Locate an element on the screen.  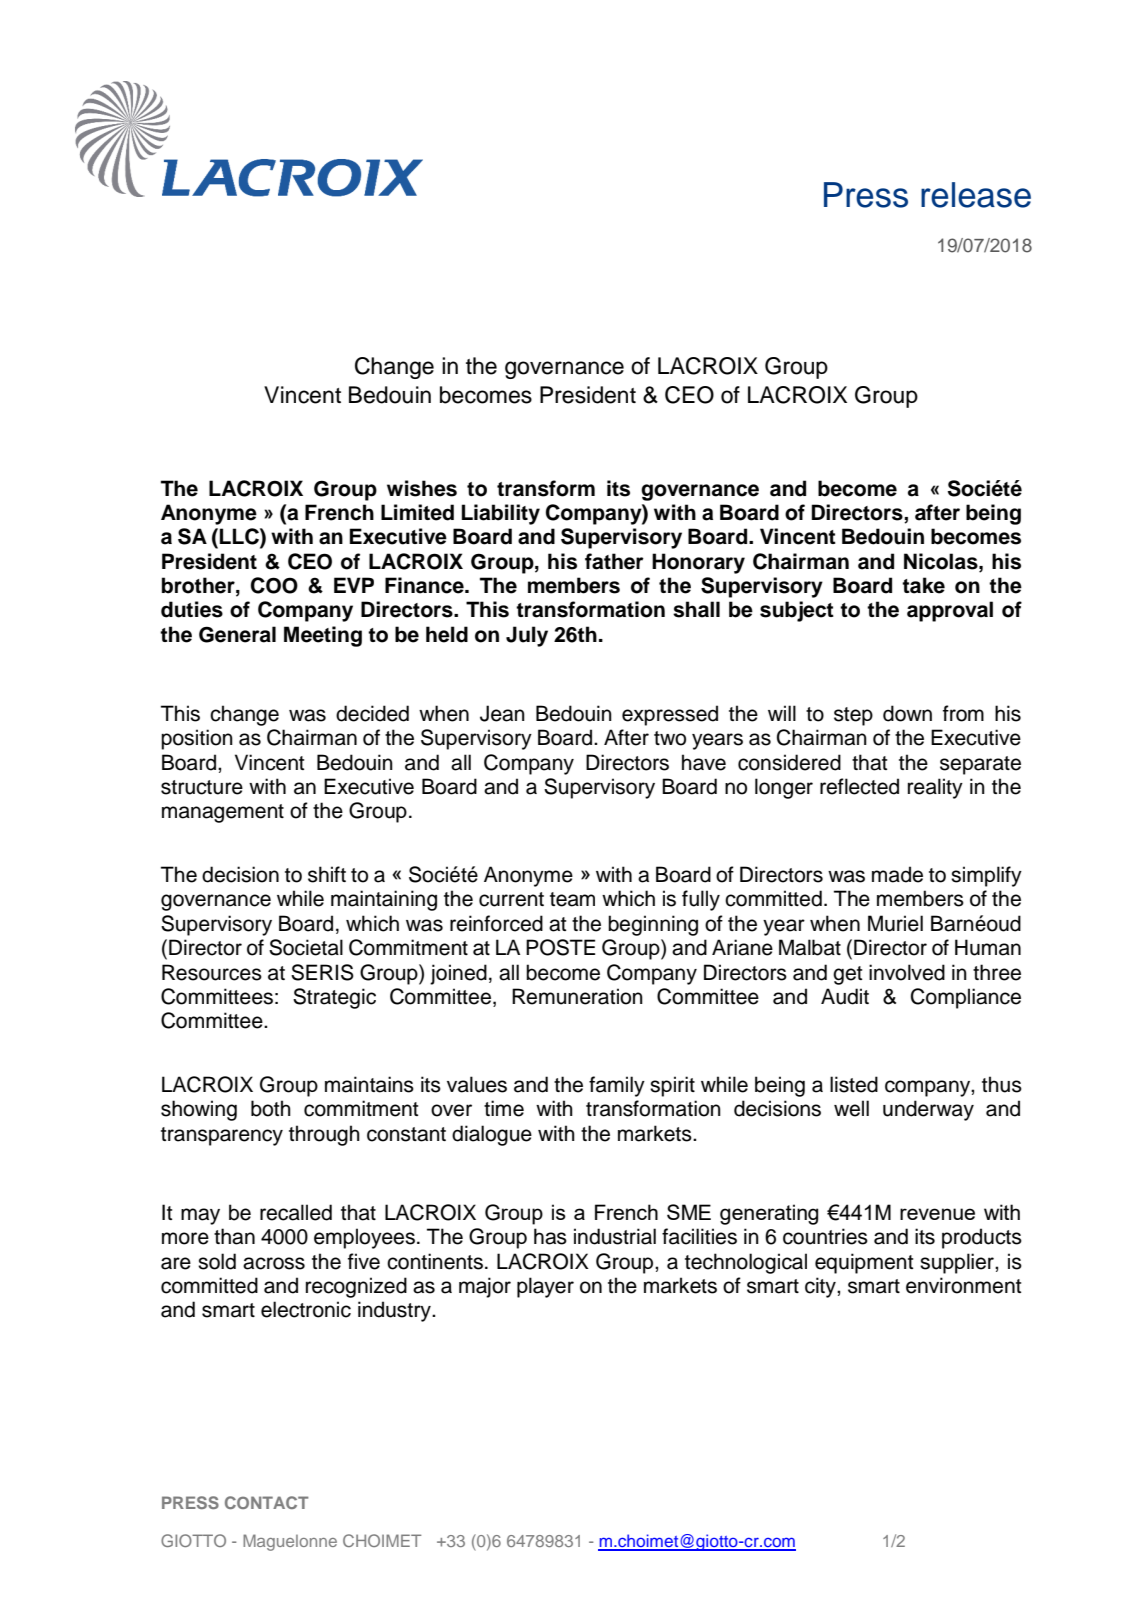
release is located at coordinates (976, 195).
